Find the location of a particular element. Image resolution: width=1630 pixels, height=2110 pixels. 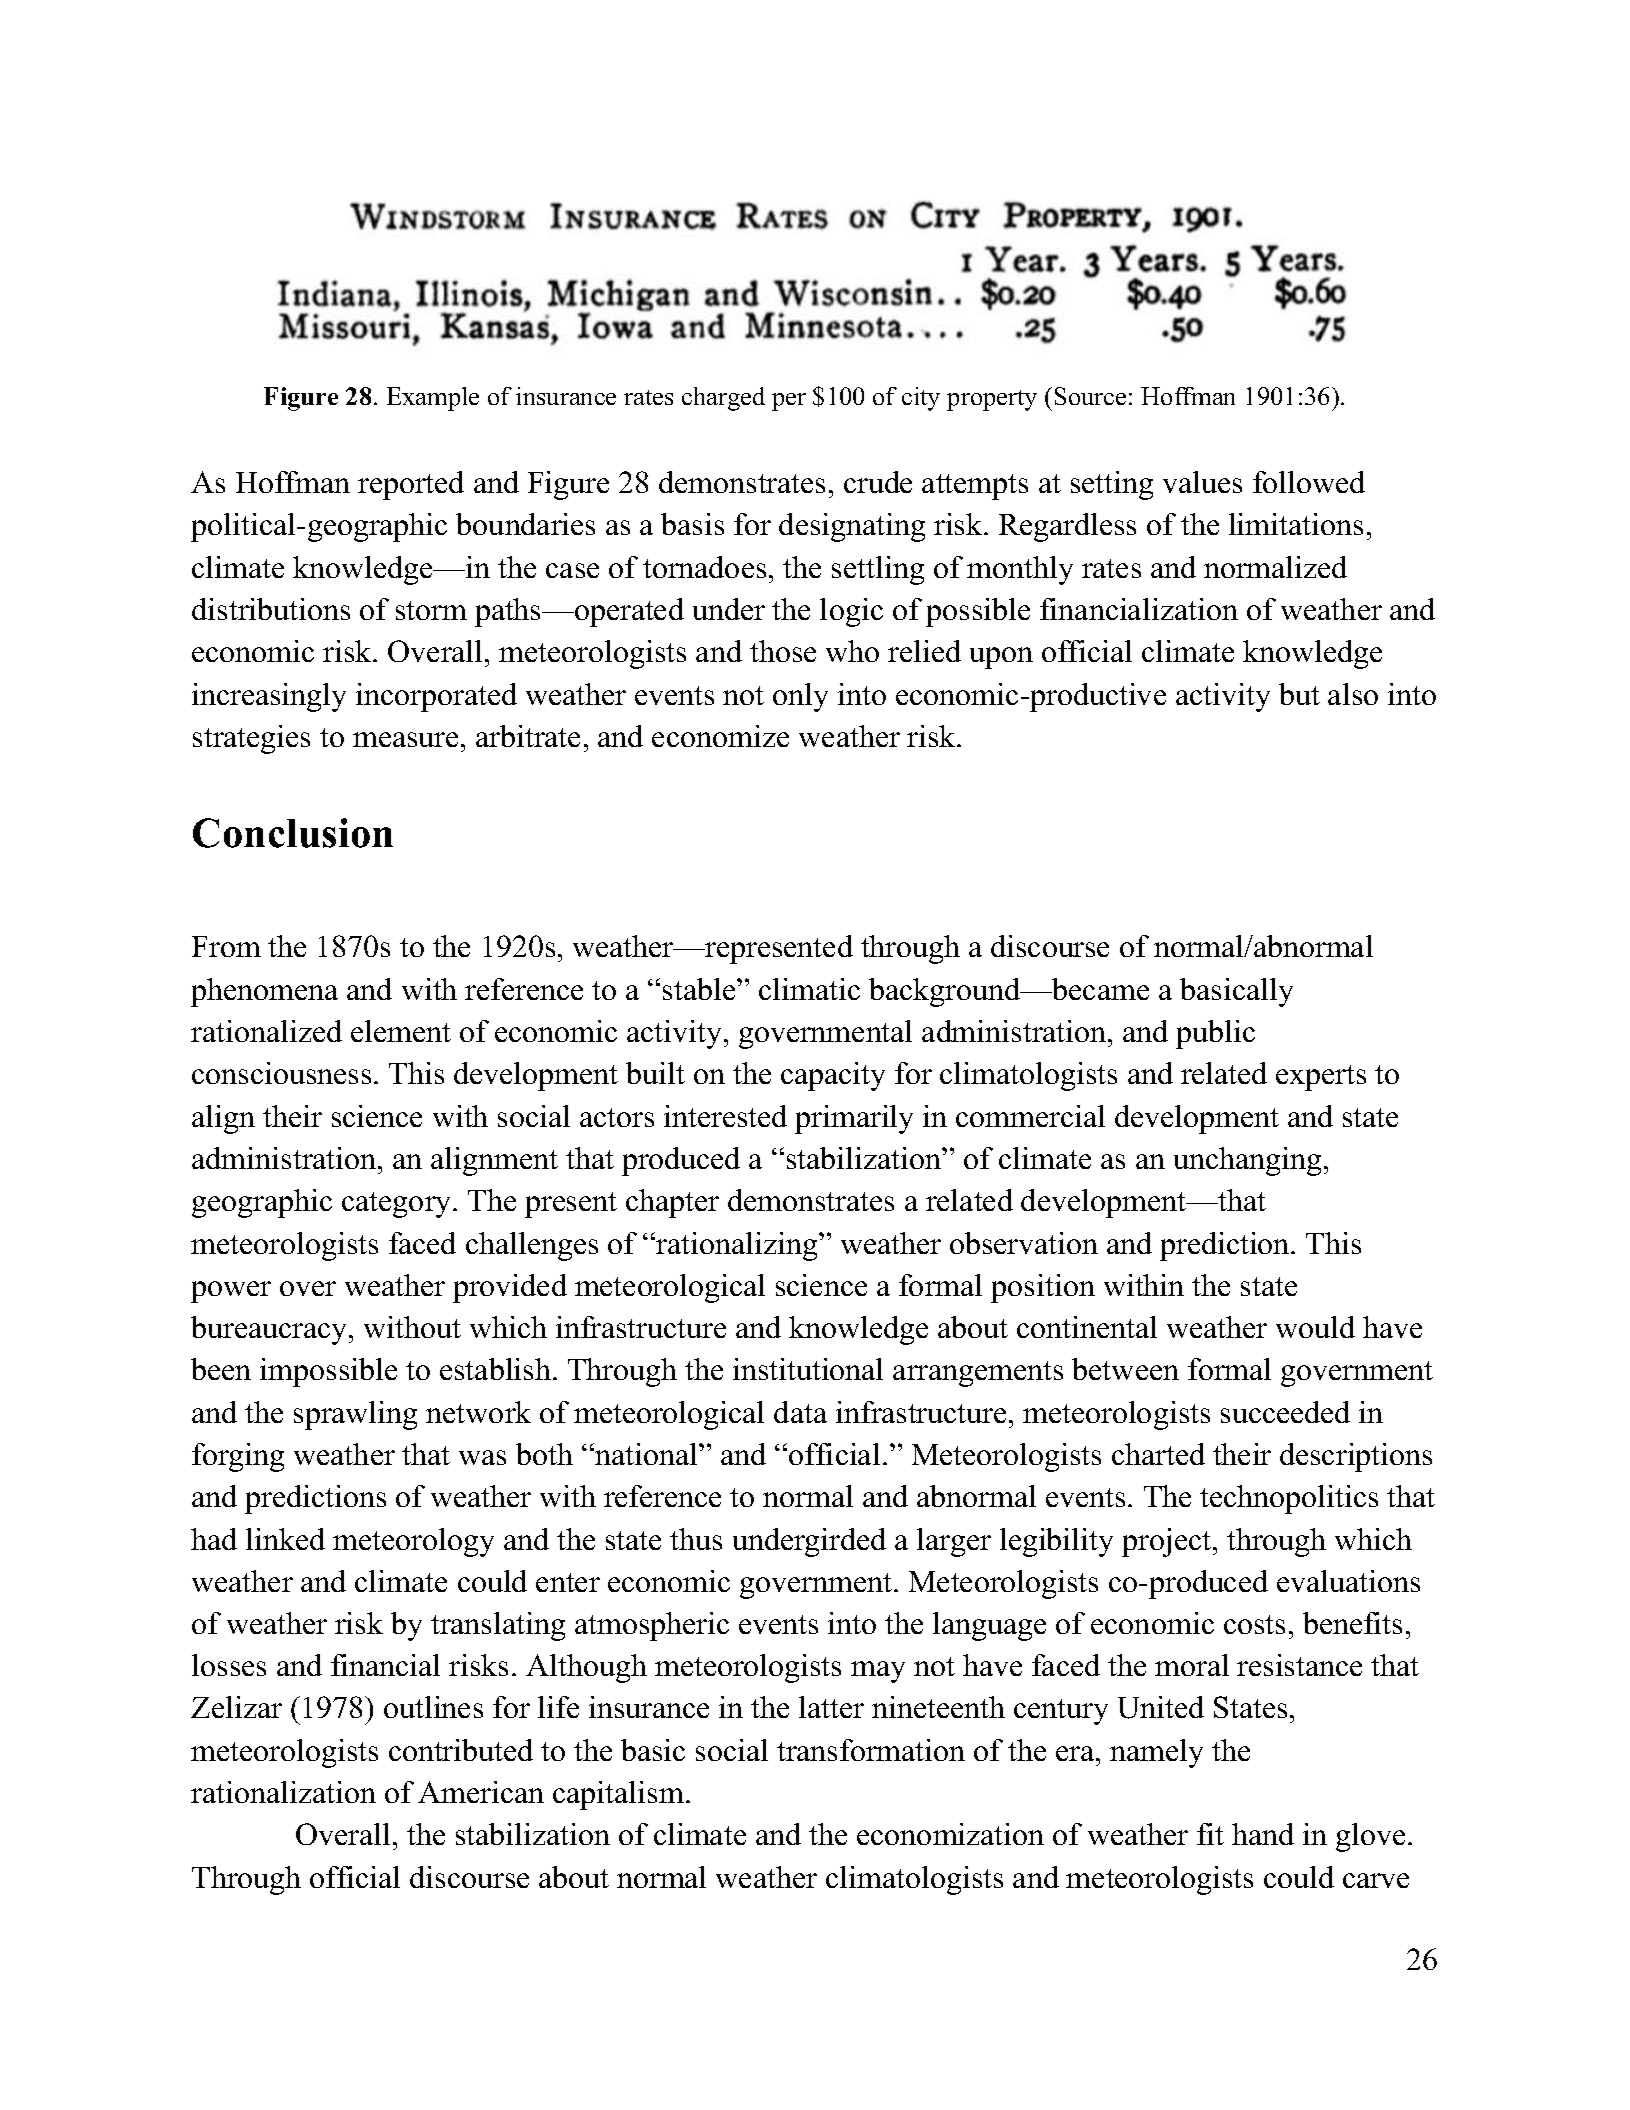

unchanging is located at coordinates (1247, 1161).
